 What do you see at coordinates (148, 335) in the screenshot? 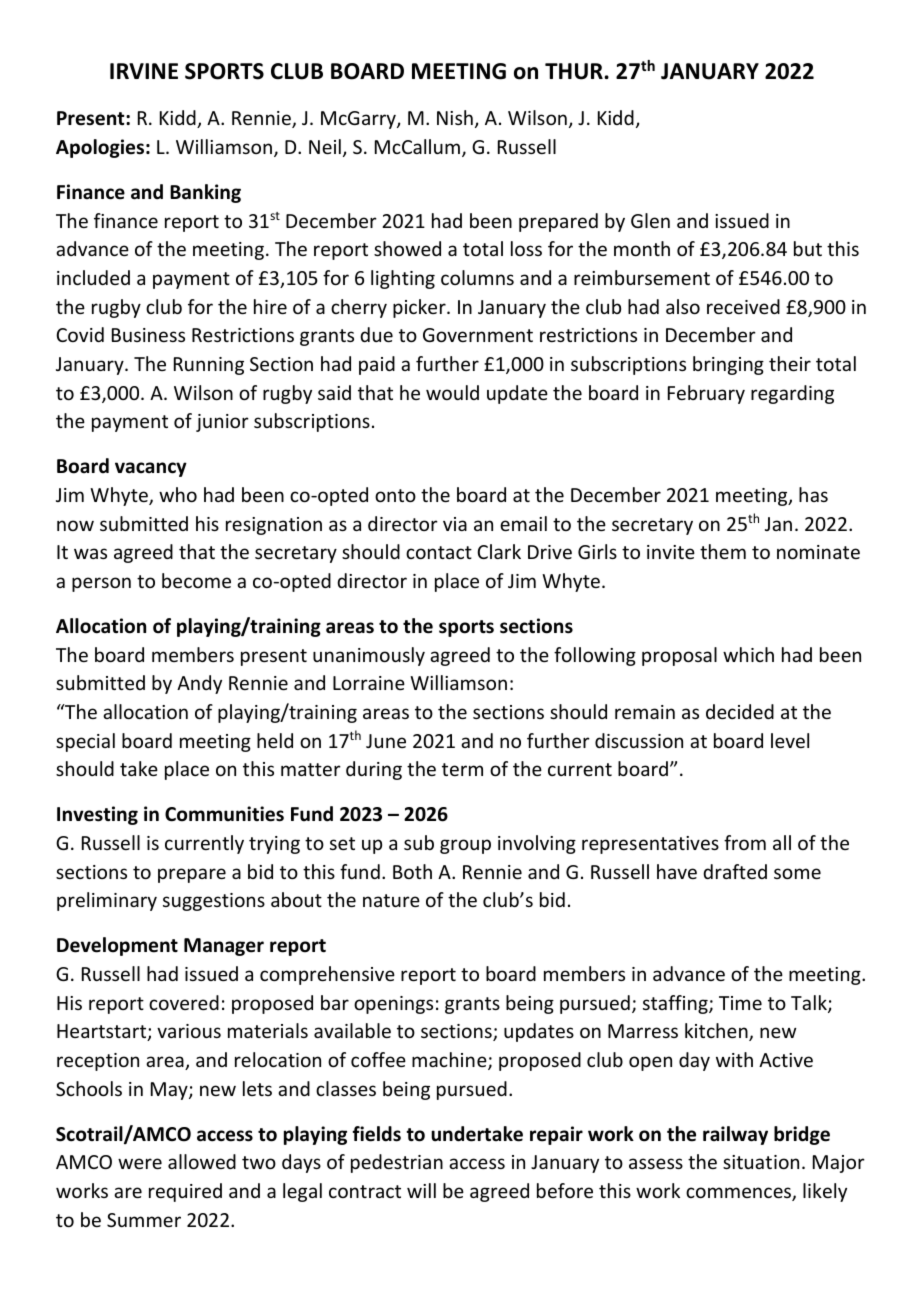
I see `Business` at bounding box center [148, 335].
